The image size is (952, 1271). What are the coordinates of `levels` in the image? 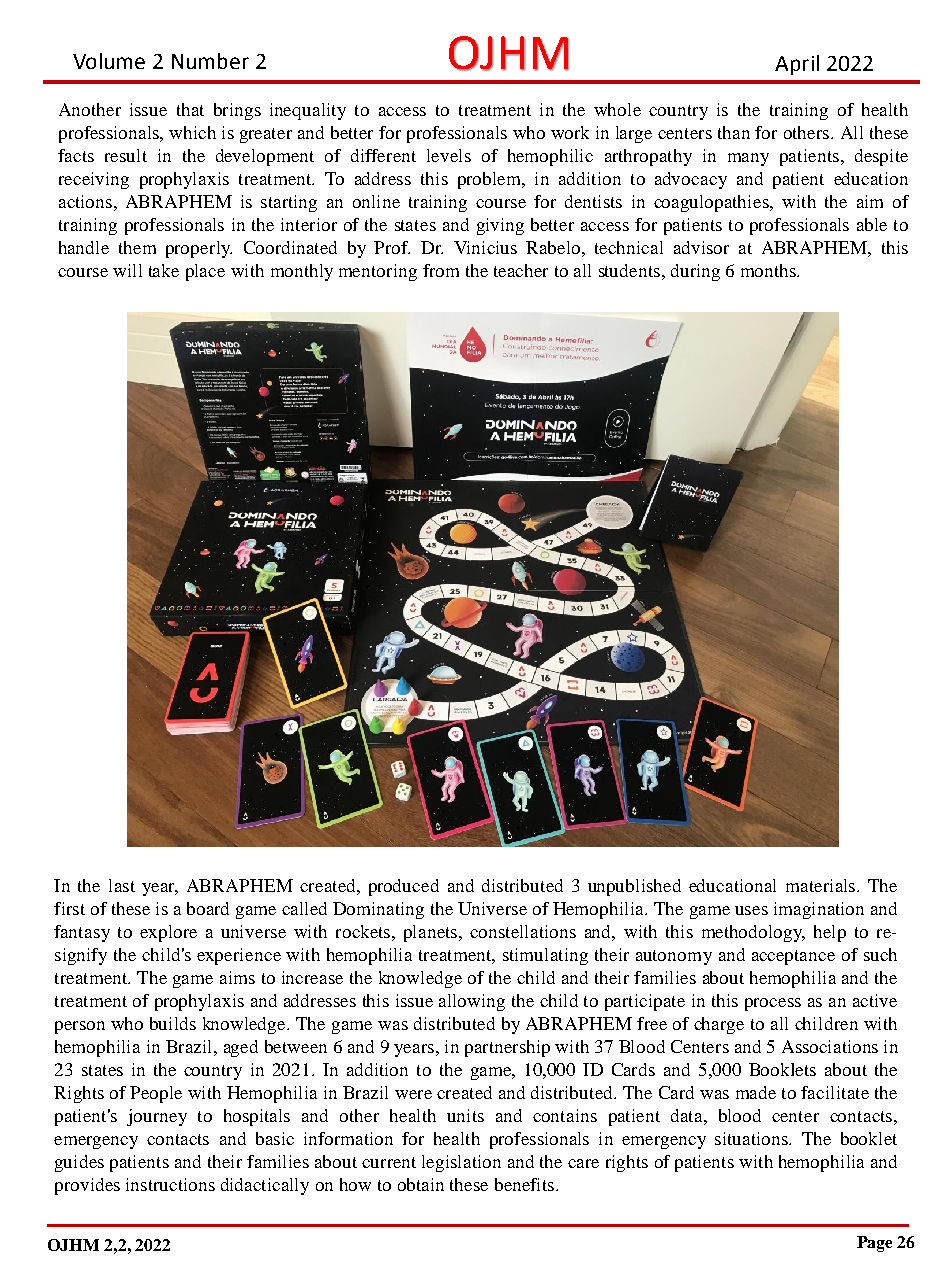 It's located at (449, 155).
